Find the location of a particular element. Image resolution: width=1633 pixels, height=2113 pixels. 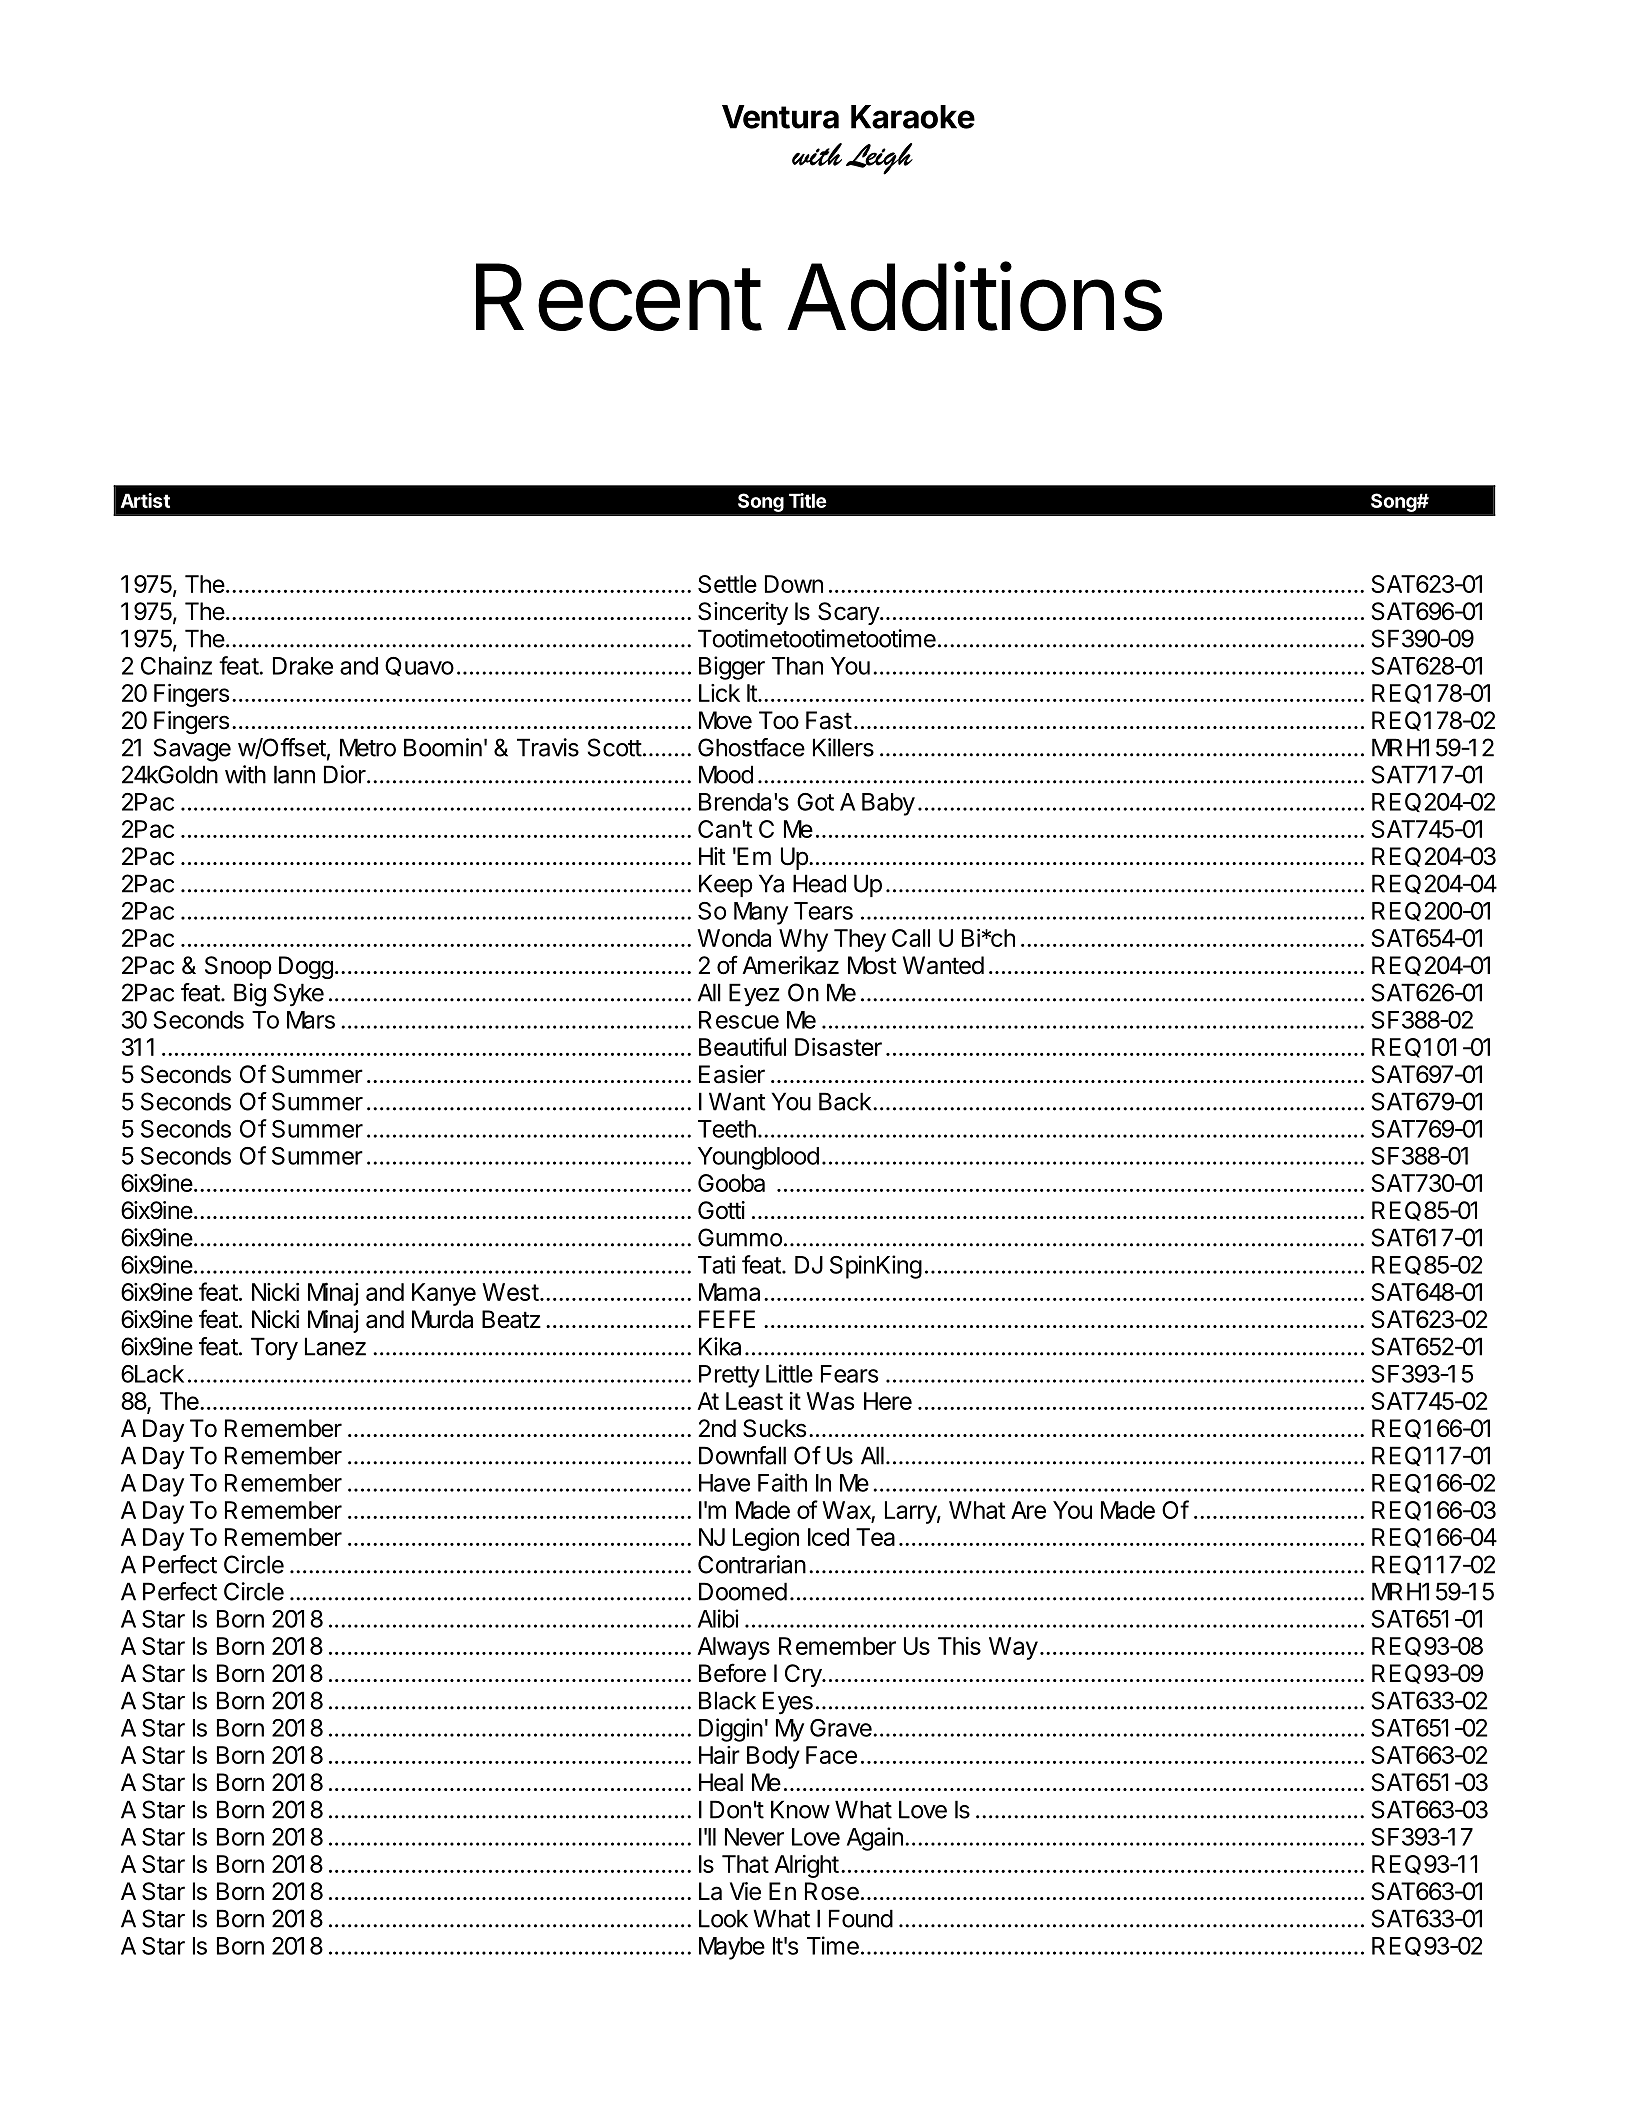

Killers is located at coordinates (843, 747).
